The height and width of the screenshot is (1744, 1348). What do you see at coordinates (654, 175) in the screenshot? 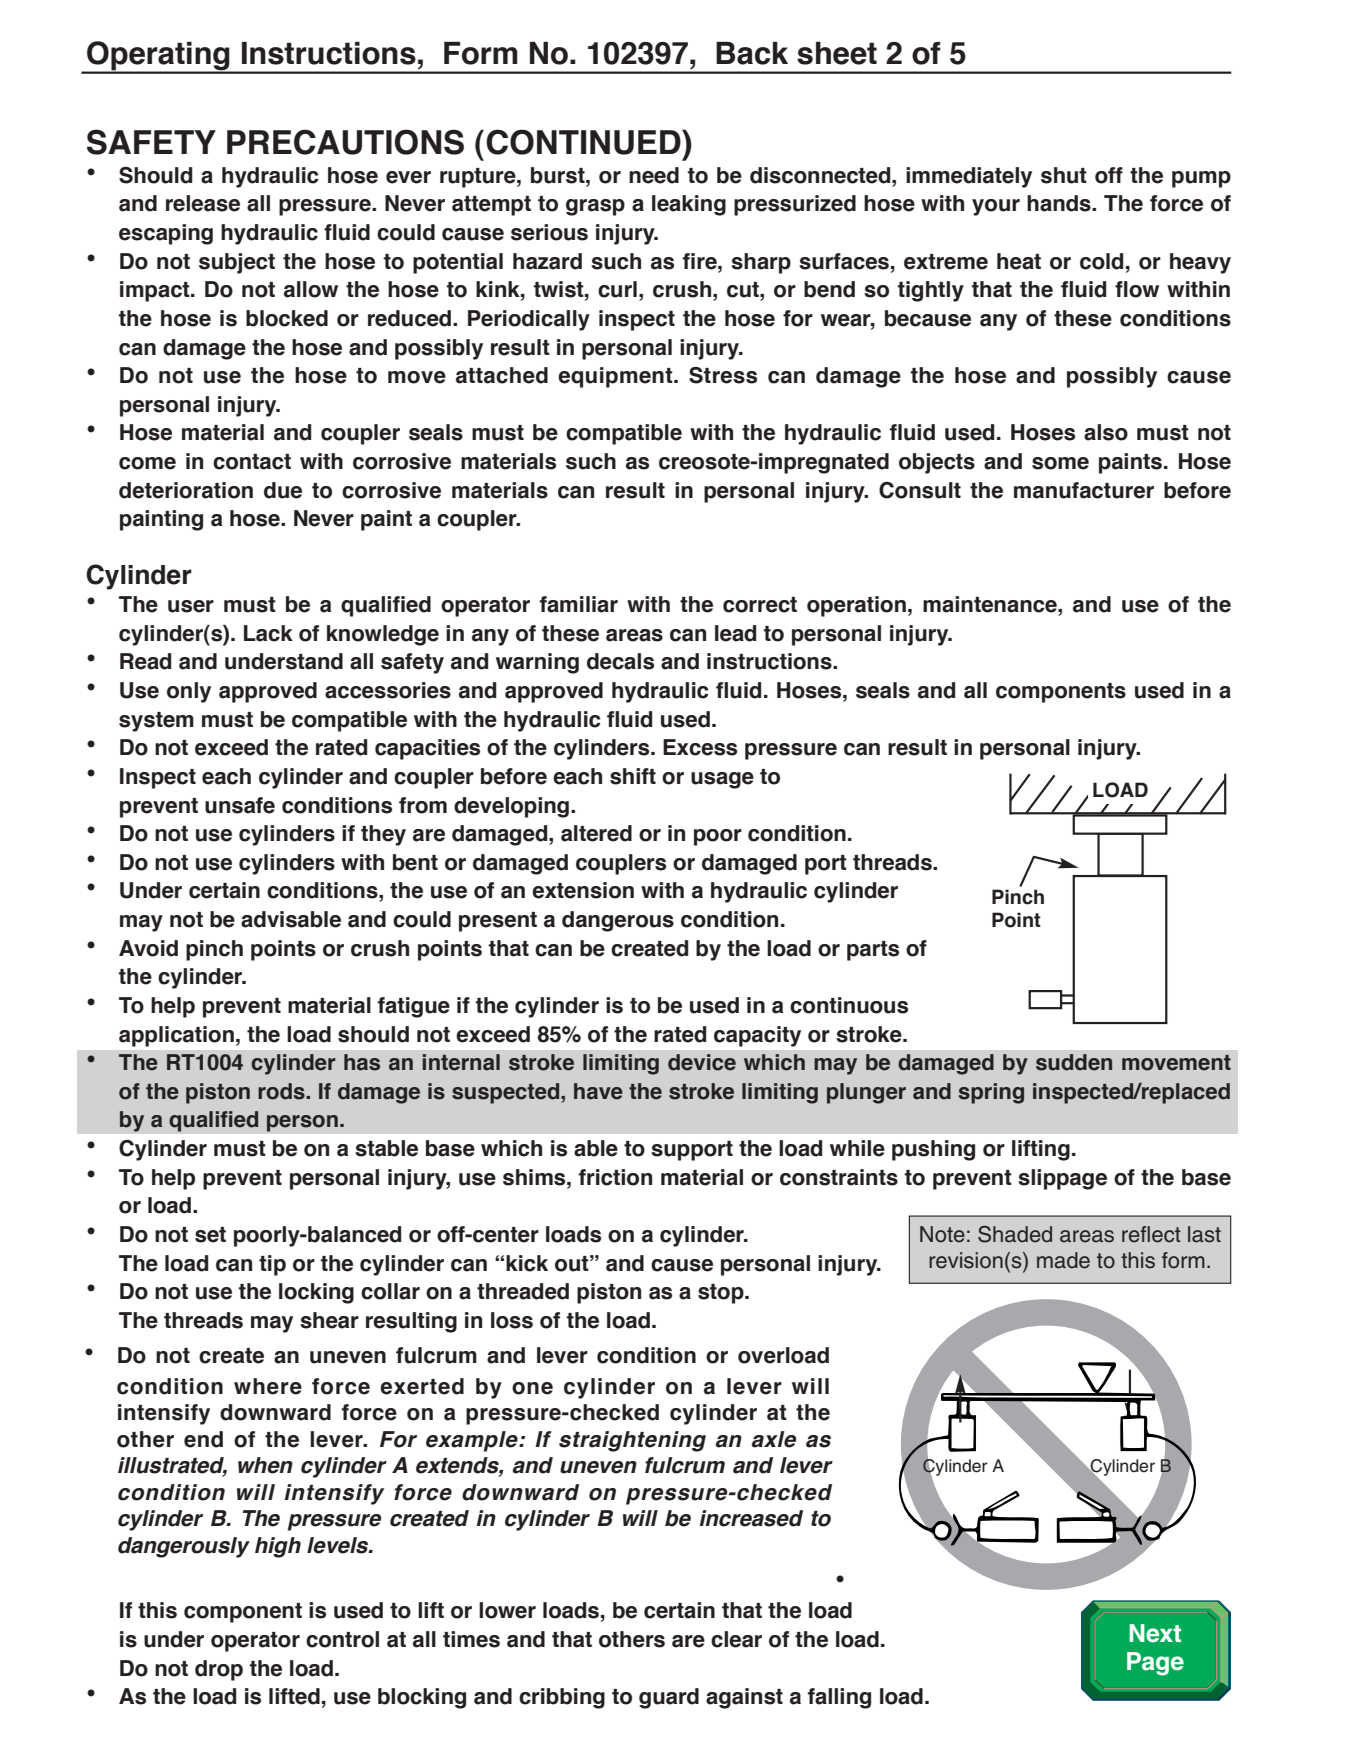
I see `need` at bounding box center [654, 175].
